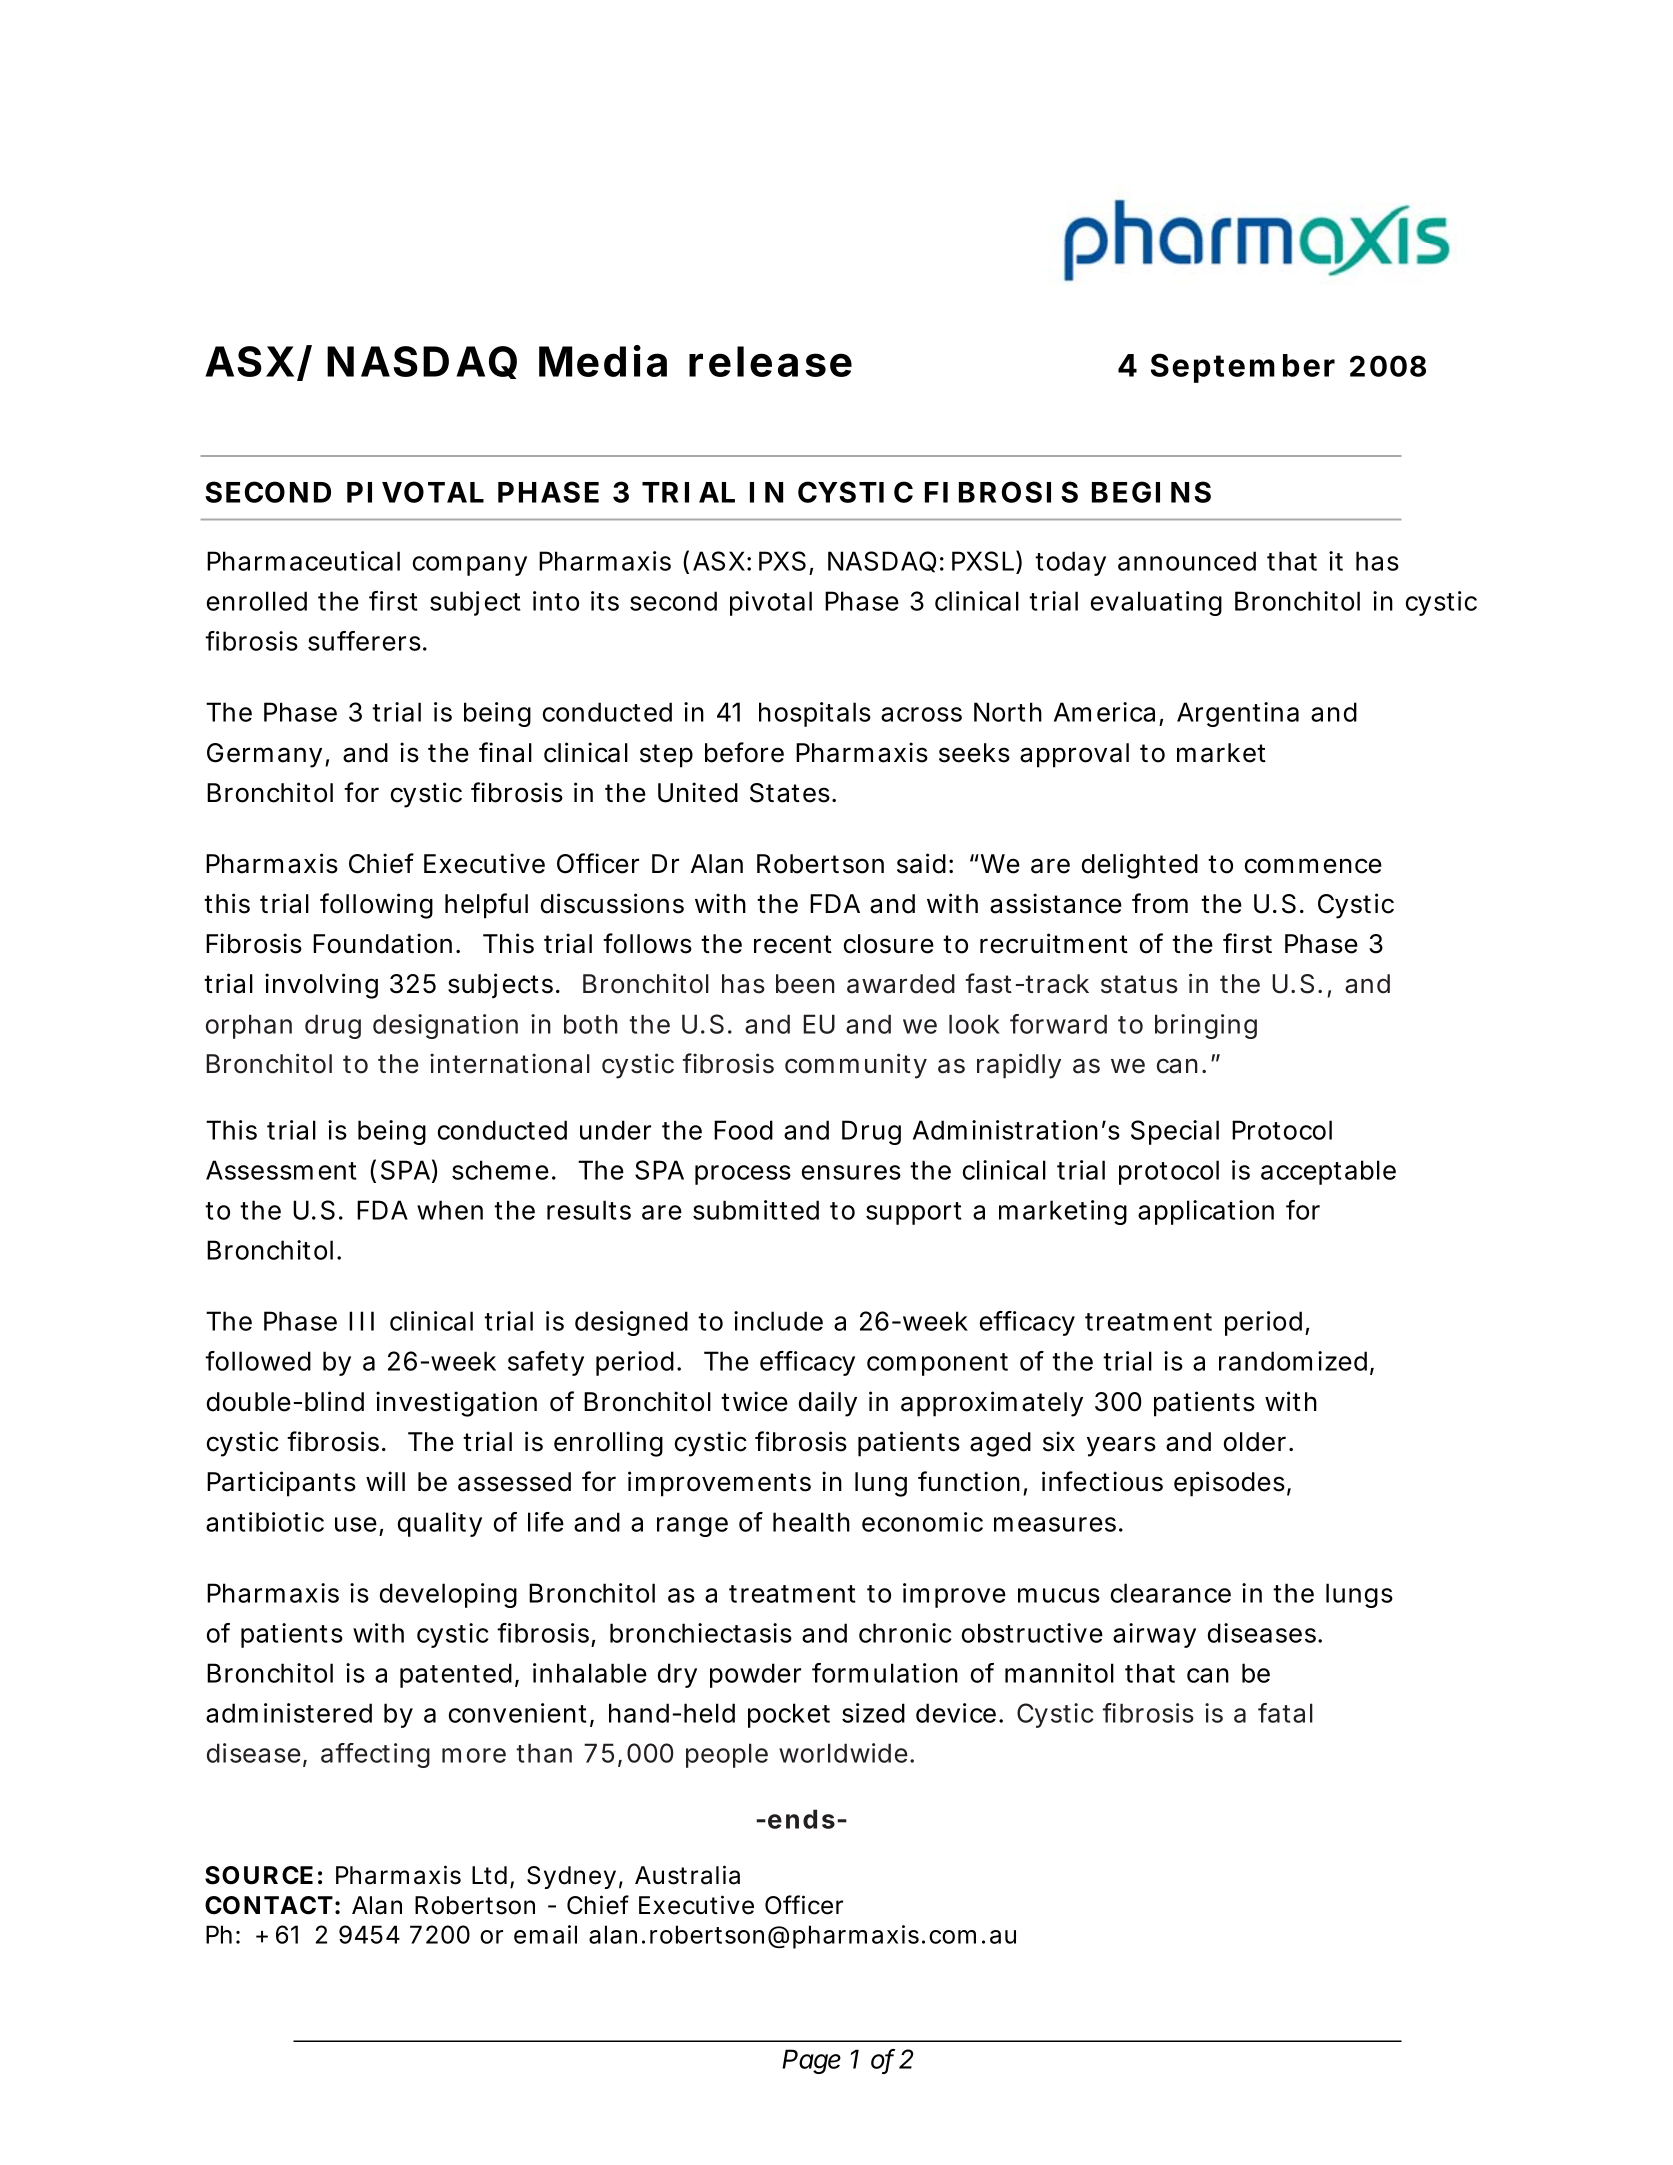 This screenshot has height=2165, width=1673. What do you see at coordinates (303, 561) in the screenshot?
I see `Pharmaceutical` at bounding box center [303, 561].
